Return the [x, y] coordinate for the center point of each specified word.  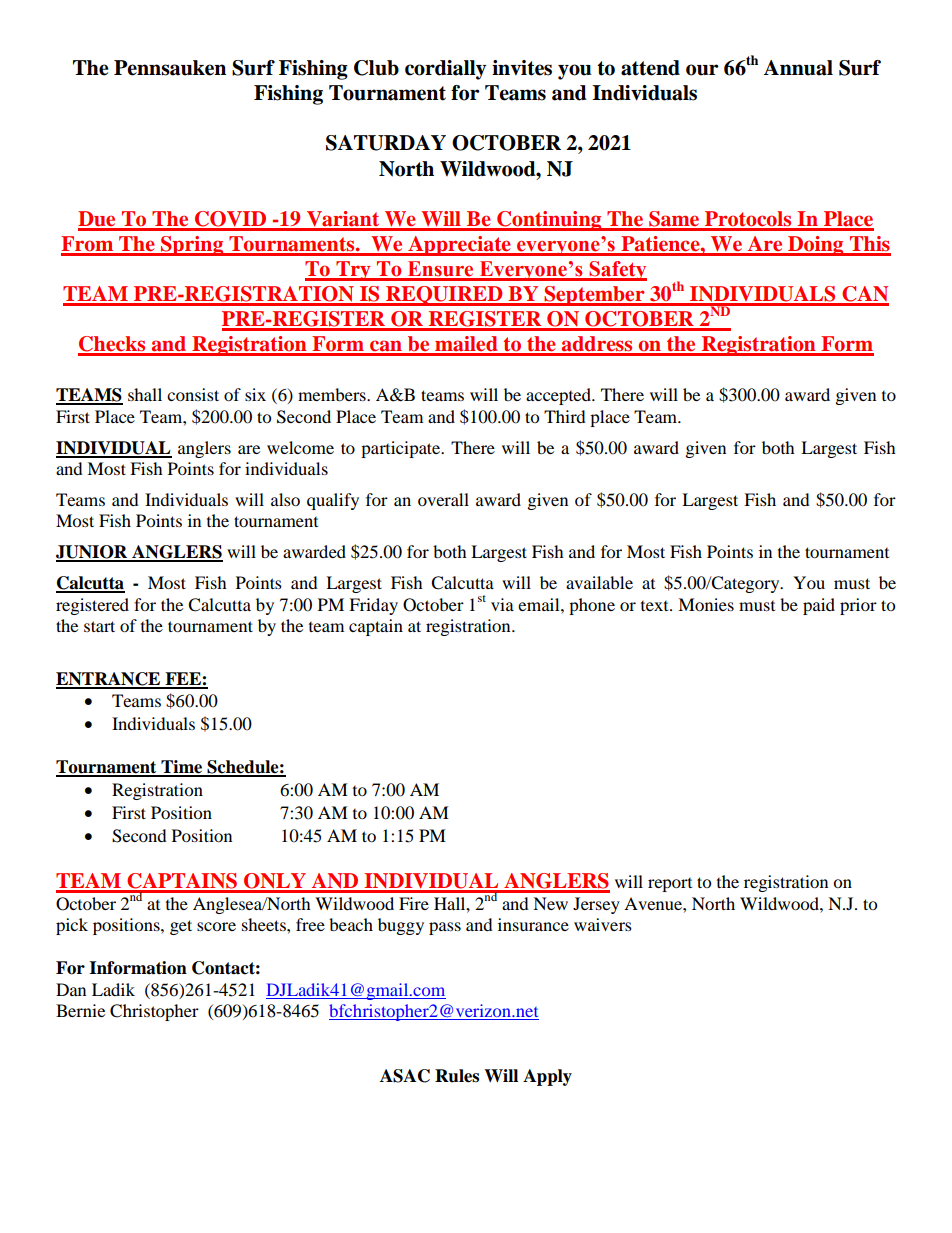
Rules [457, 1076]
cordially [445, 70]
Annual [798, 68]
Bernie [80, 1010]
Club [376, 68]
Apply [547, 1077]
